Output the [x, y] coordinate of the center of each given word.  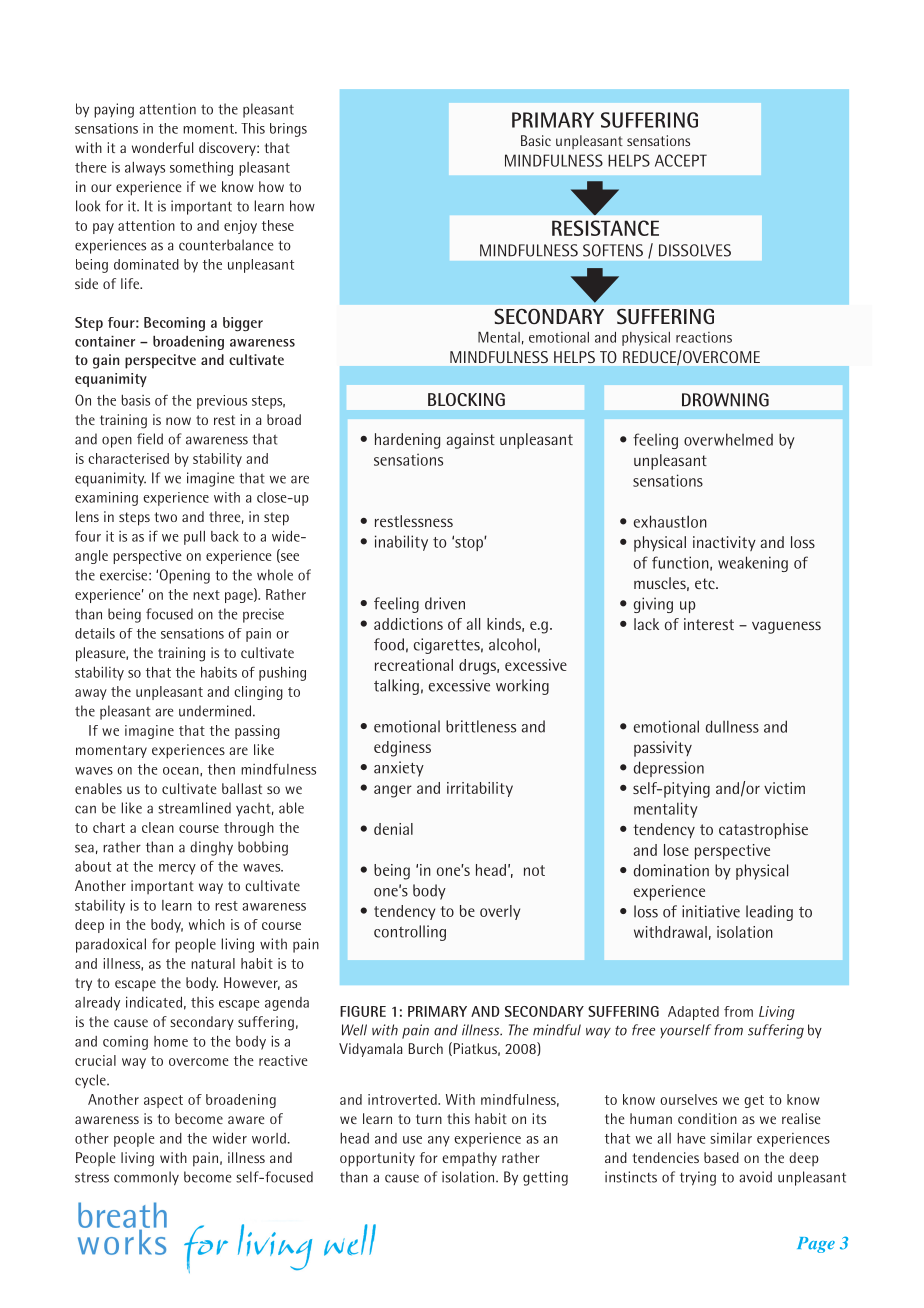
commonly [146, 1178]
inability [401, 543]
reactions [704, 337]
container [105, 341]
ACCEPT [681, 160]
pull [194, 538]
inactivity [724, 543]
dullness [732, 726]
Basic [536, 140]
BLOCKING [466, 399]
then [221, 769]
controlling [410, 933]
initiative [711, 911]
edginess [402, 749]
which [207, 924]
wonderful [162, 147]
